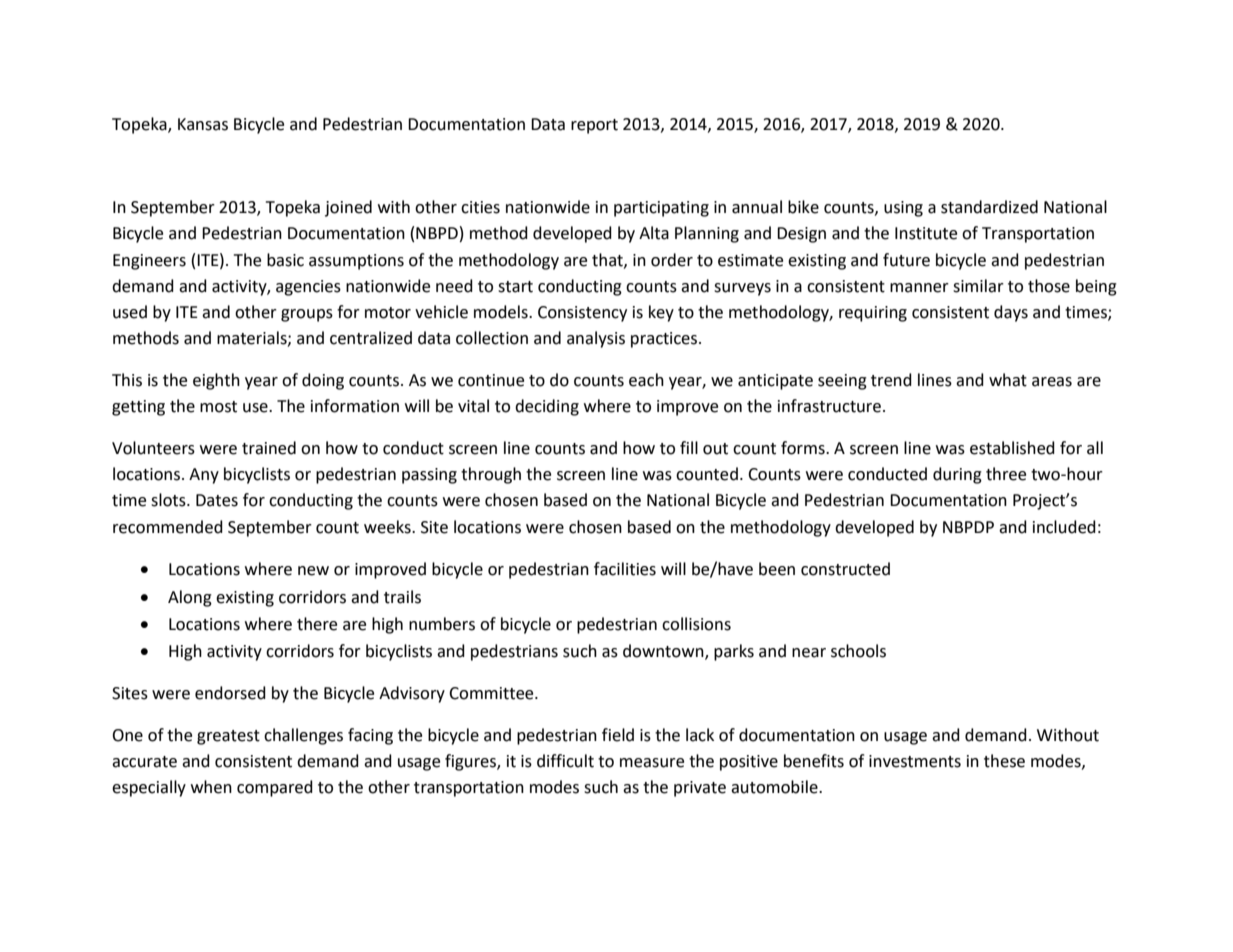 The image size is (1233, 952). I want to click on Kansas, so click(203, 124).
